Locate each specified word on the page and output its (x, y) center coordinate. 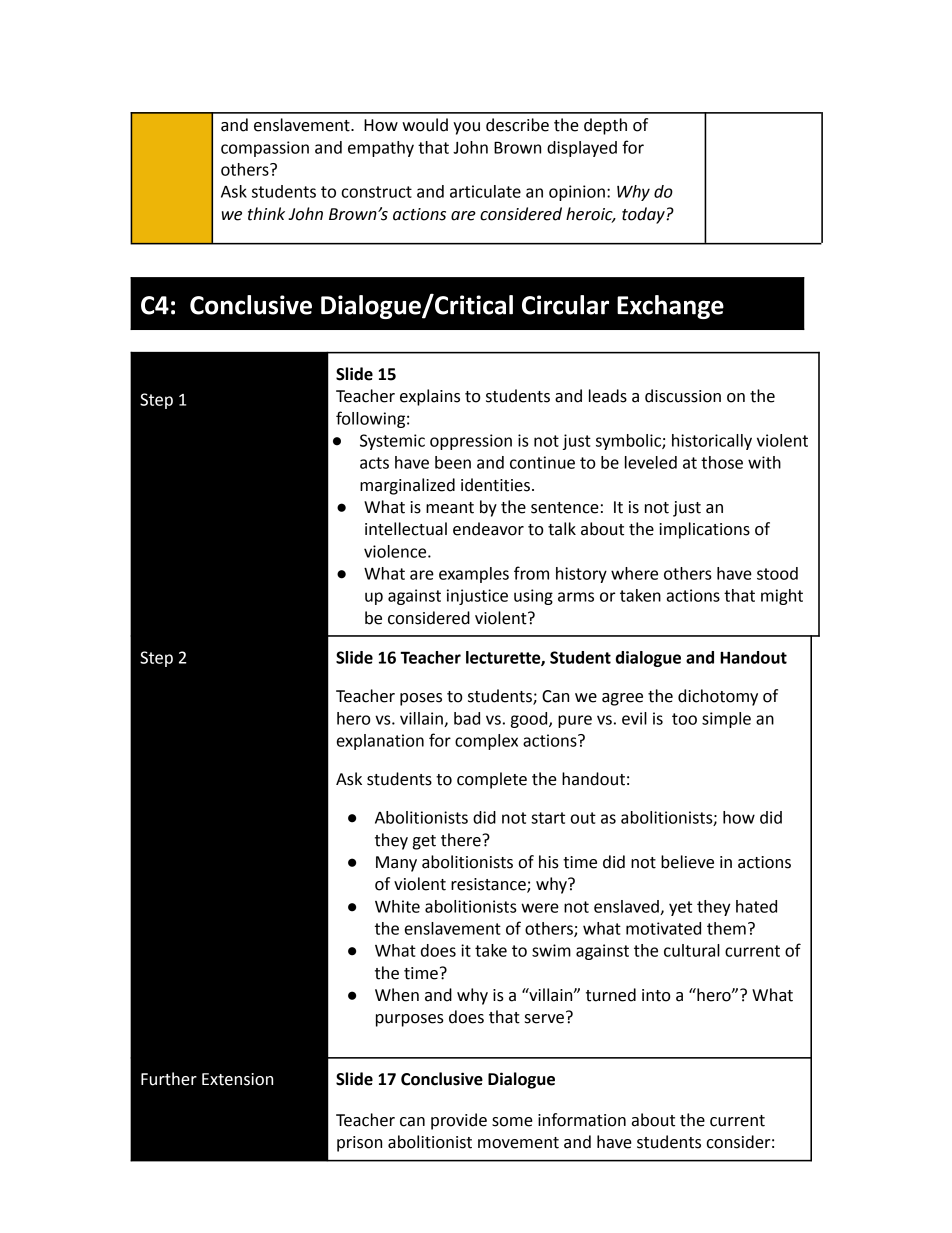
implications (704, 530)
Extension (237, 1079)
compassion (265, 149)
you (466, 128)
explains (430, 397)
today (644, 215)
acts (374, 463)
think (266, 214)
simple (726, 720)
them (726, 928)
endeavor (488, 529)
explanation (380, 742)
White (397, 906)
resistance (489, 885)
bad (467, 718)
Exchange (670, 307)
